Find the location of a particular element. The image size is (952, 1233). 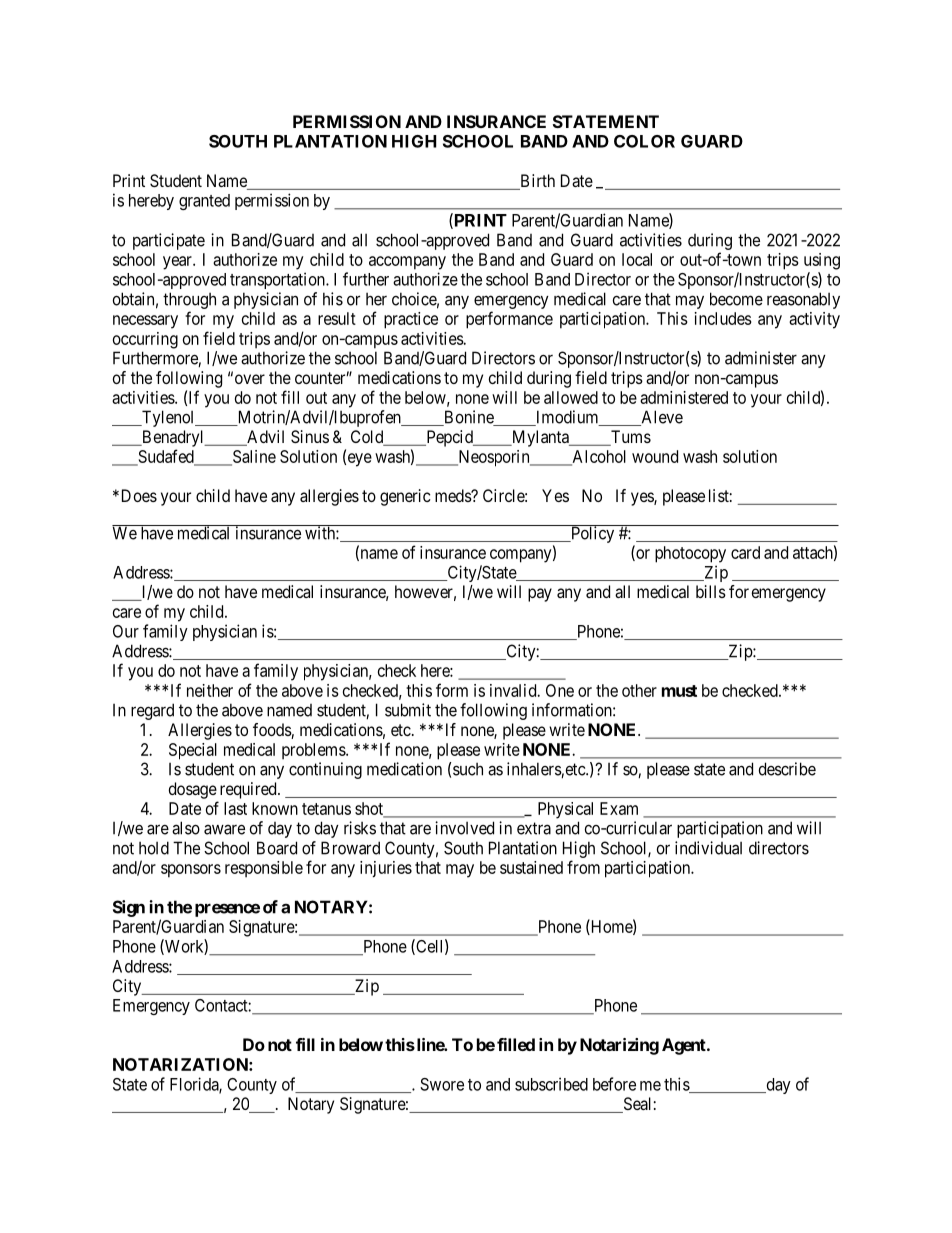

must is located at coordinates (679, 691).
